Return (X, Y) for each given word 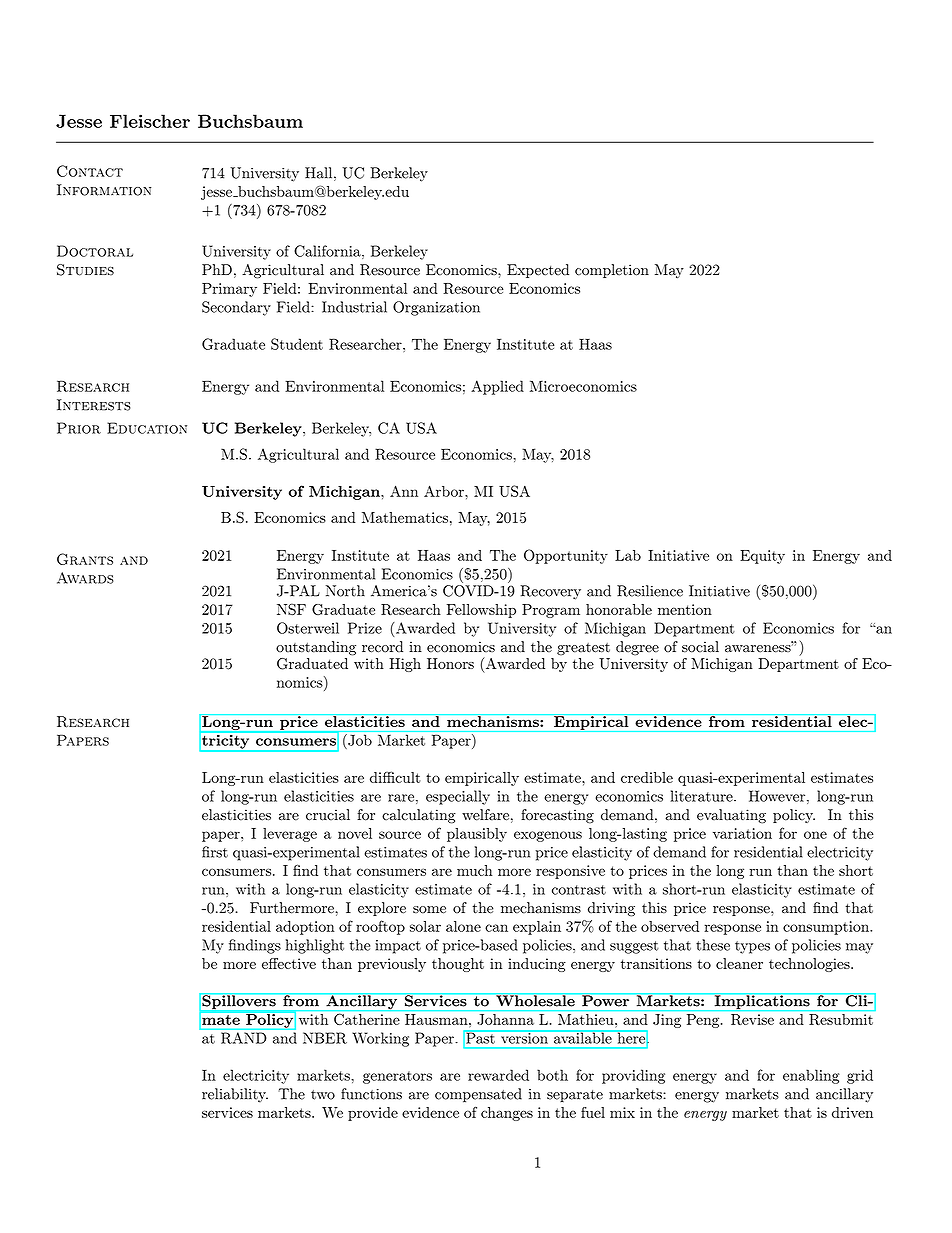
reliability (235, 1095)
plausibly (477, 835)
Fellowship (481, 611)
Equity (762, 557)
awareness (758, 649)
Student (297, 344)
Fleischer (150, 121)
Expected (538, 271)
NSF (291, 609)
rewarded (498, 1075)
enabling (811, 1076)
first (215, 852)
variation (742, 833)
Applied (497, 387)
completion (612, 271)
